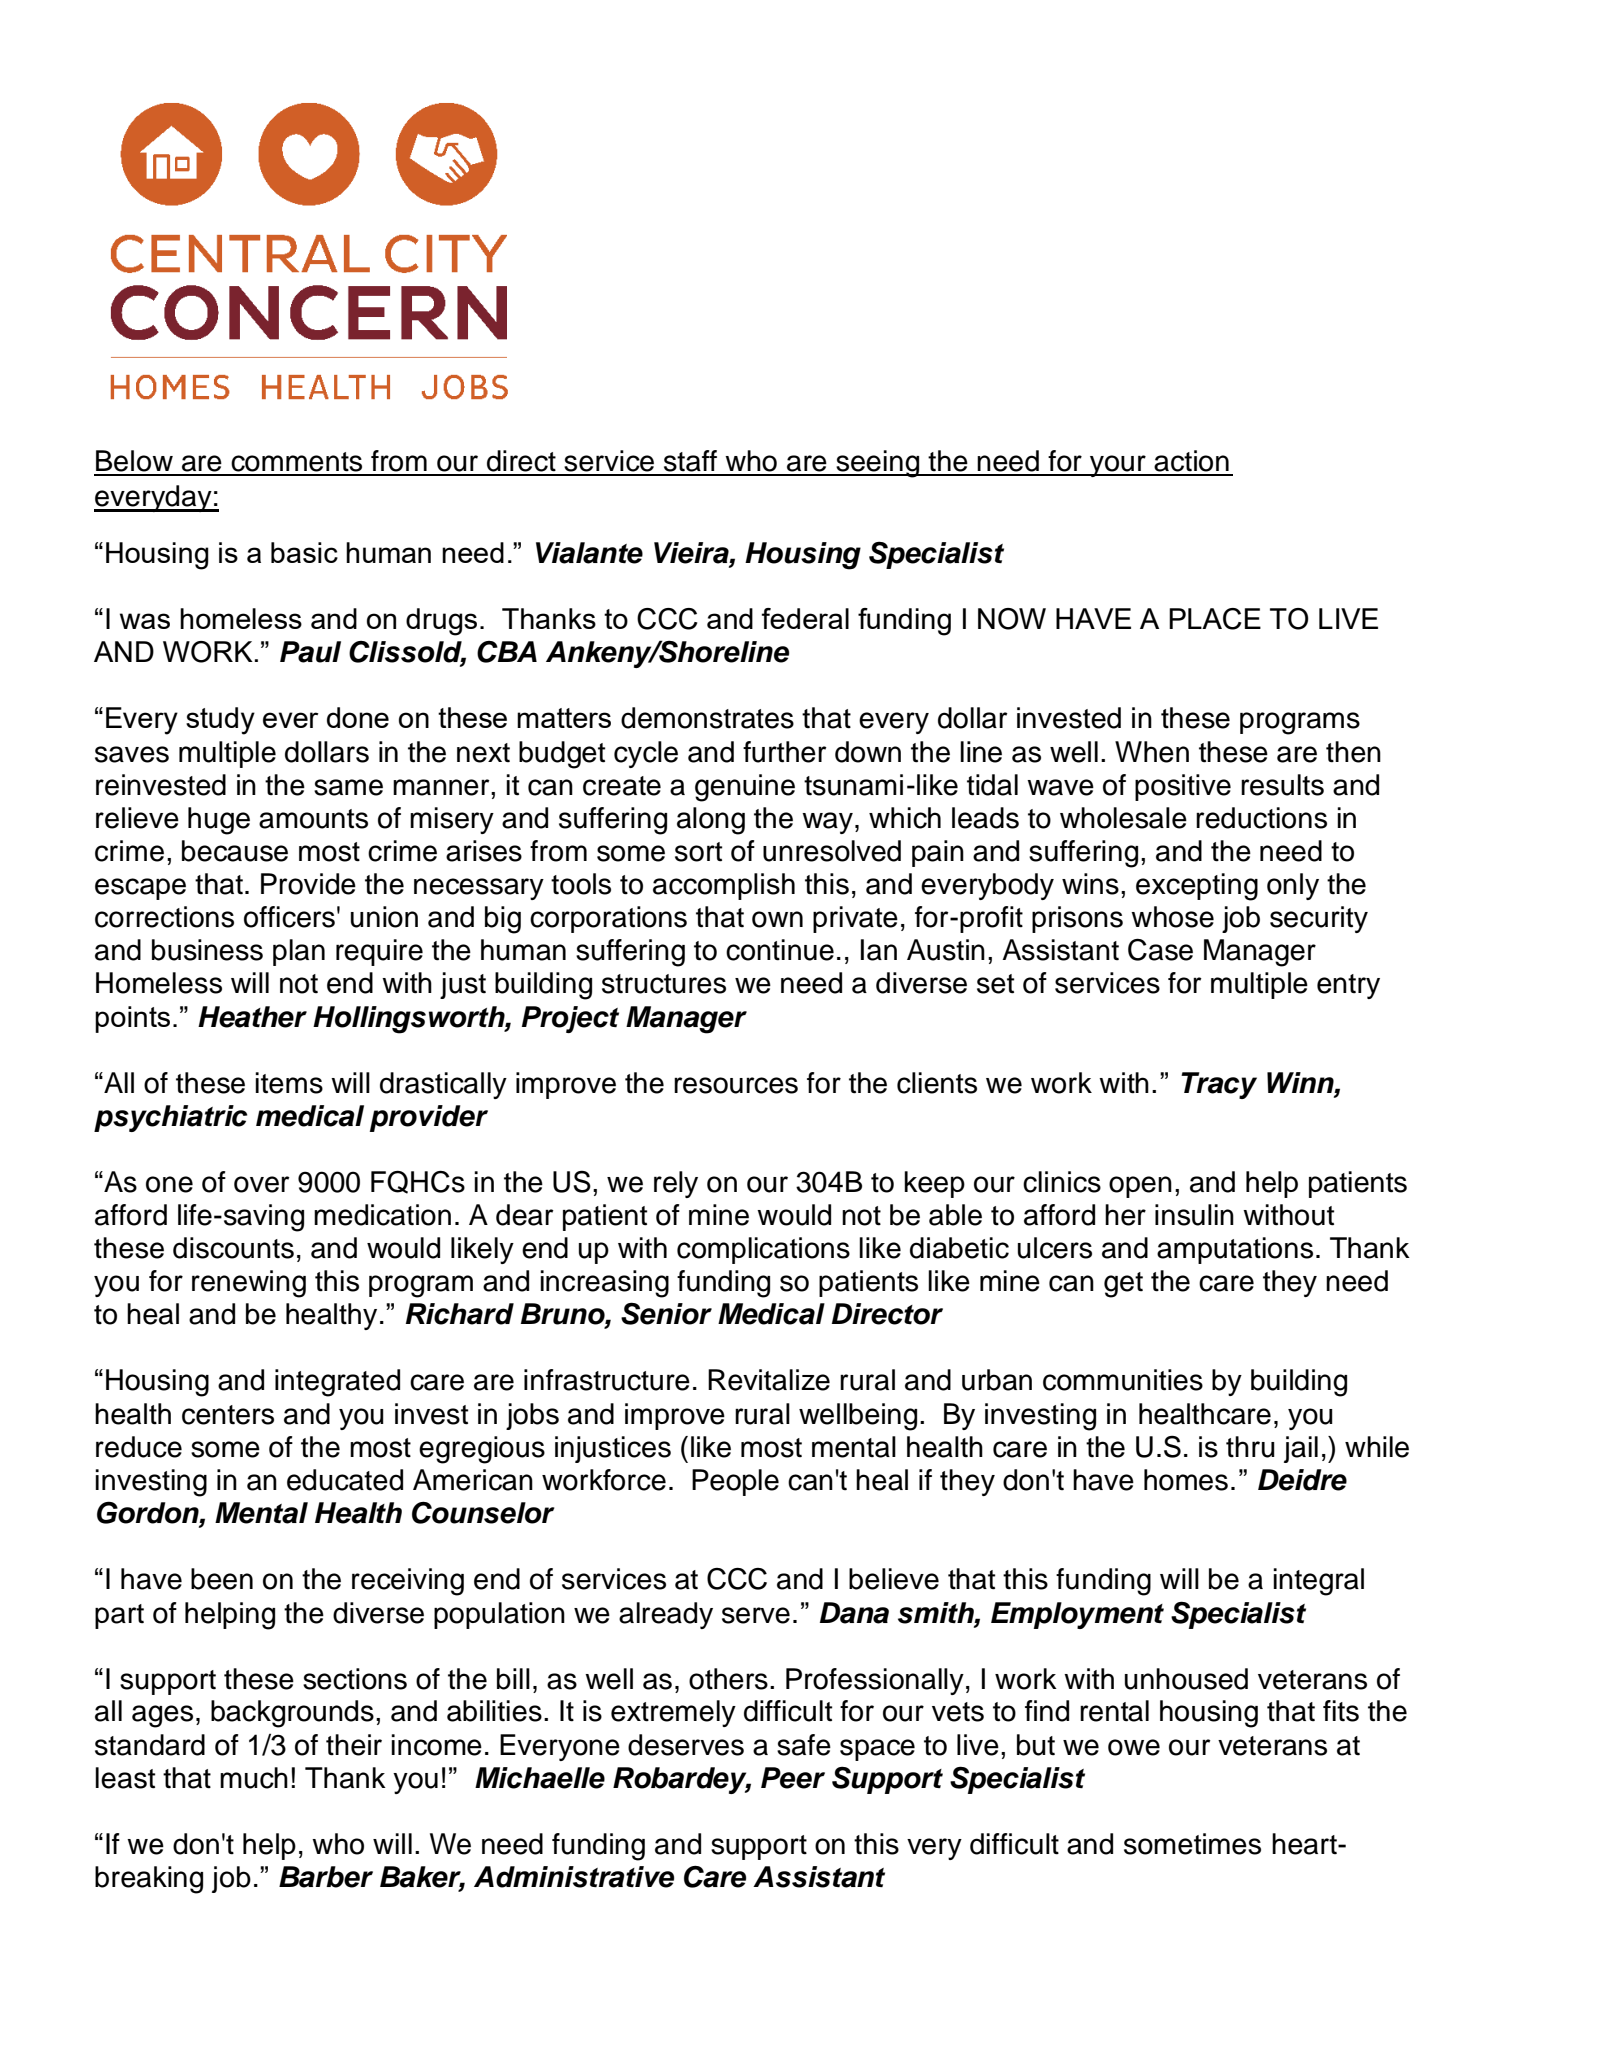 This document has height=2072, width=1601. What do you see at coordinates (736, 1085) in the document?
I see `resources` at bounding box center [736, 1085].
